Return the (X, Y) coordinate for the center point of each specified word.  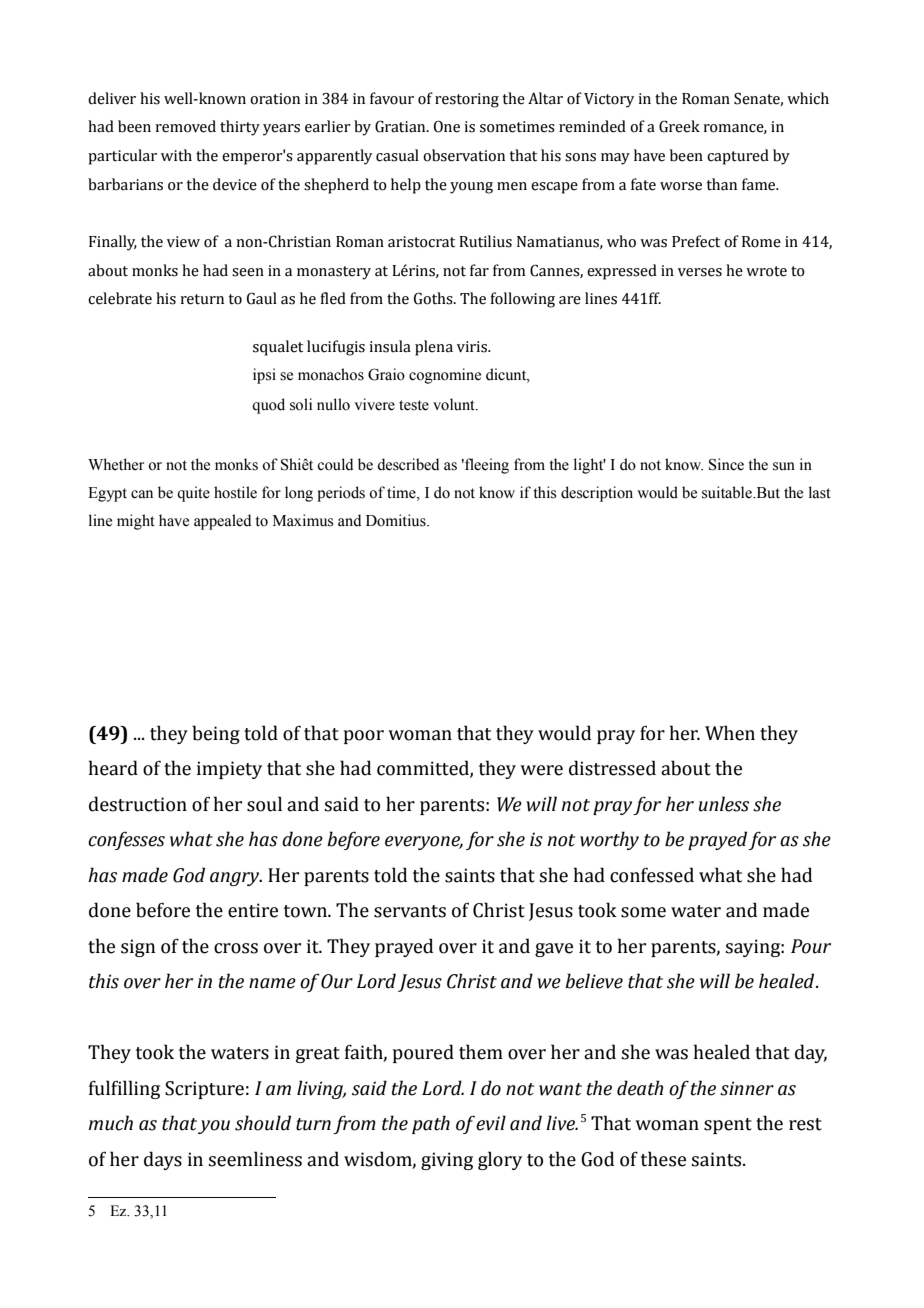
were (541, 770)
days (163, 1160)
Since (726, 464)
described (408, 464)
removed (185, 126)
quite (193, 494)
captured (738, 157)
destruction (138, 804)
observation (464, 155)
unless (724, 804)
